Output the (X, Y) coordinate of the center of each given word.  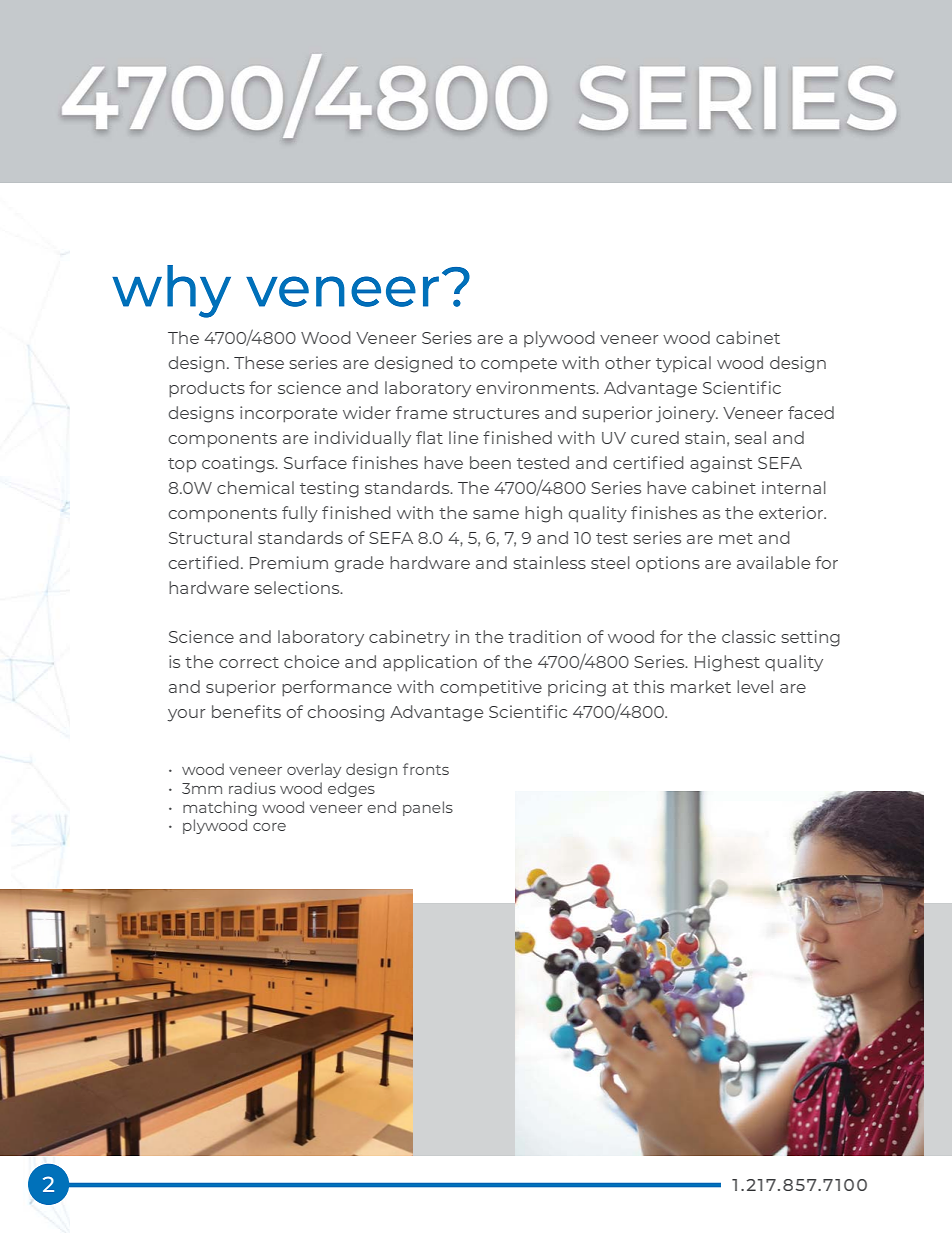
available (773, 562)
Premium (289, 562)
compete (519, 365)
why (171, 291)
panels (428, 808)
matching (220, 808)
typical (683, 364)
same (496, 514)
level (755, 686)
